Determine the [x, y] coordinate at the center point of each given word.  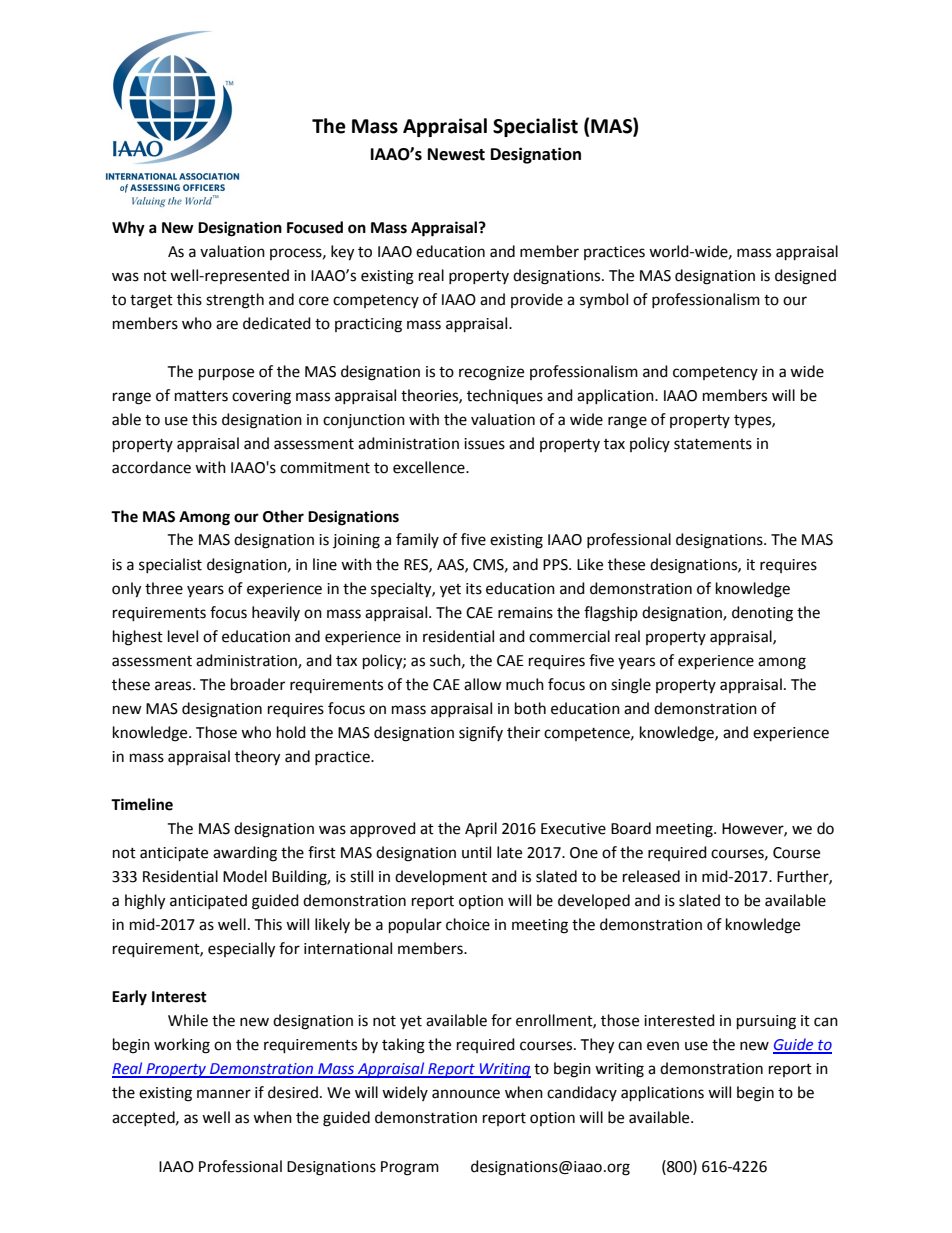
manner [224, 1094]
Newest [456, 154]
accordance [151, 467]
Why [128, 229]
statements [713, 444]
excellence [430, 467]
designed [805, 277]
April [481, 830]
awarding [245, 854]
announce [466, 1094]
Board [631, 828]
